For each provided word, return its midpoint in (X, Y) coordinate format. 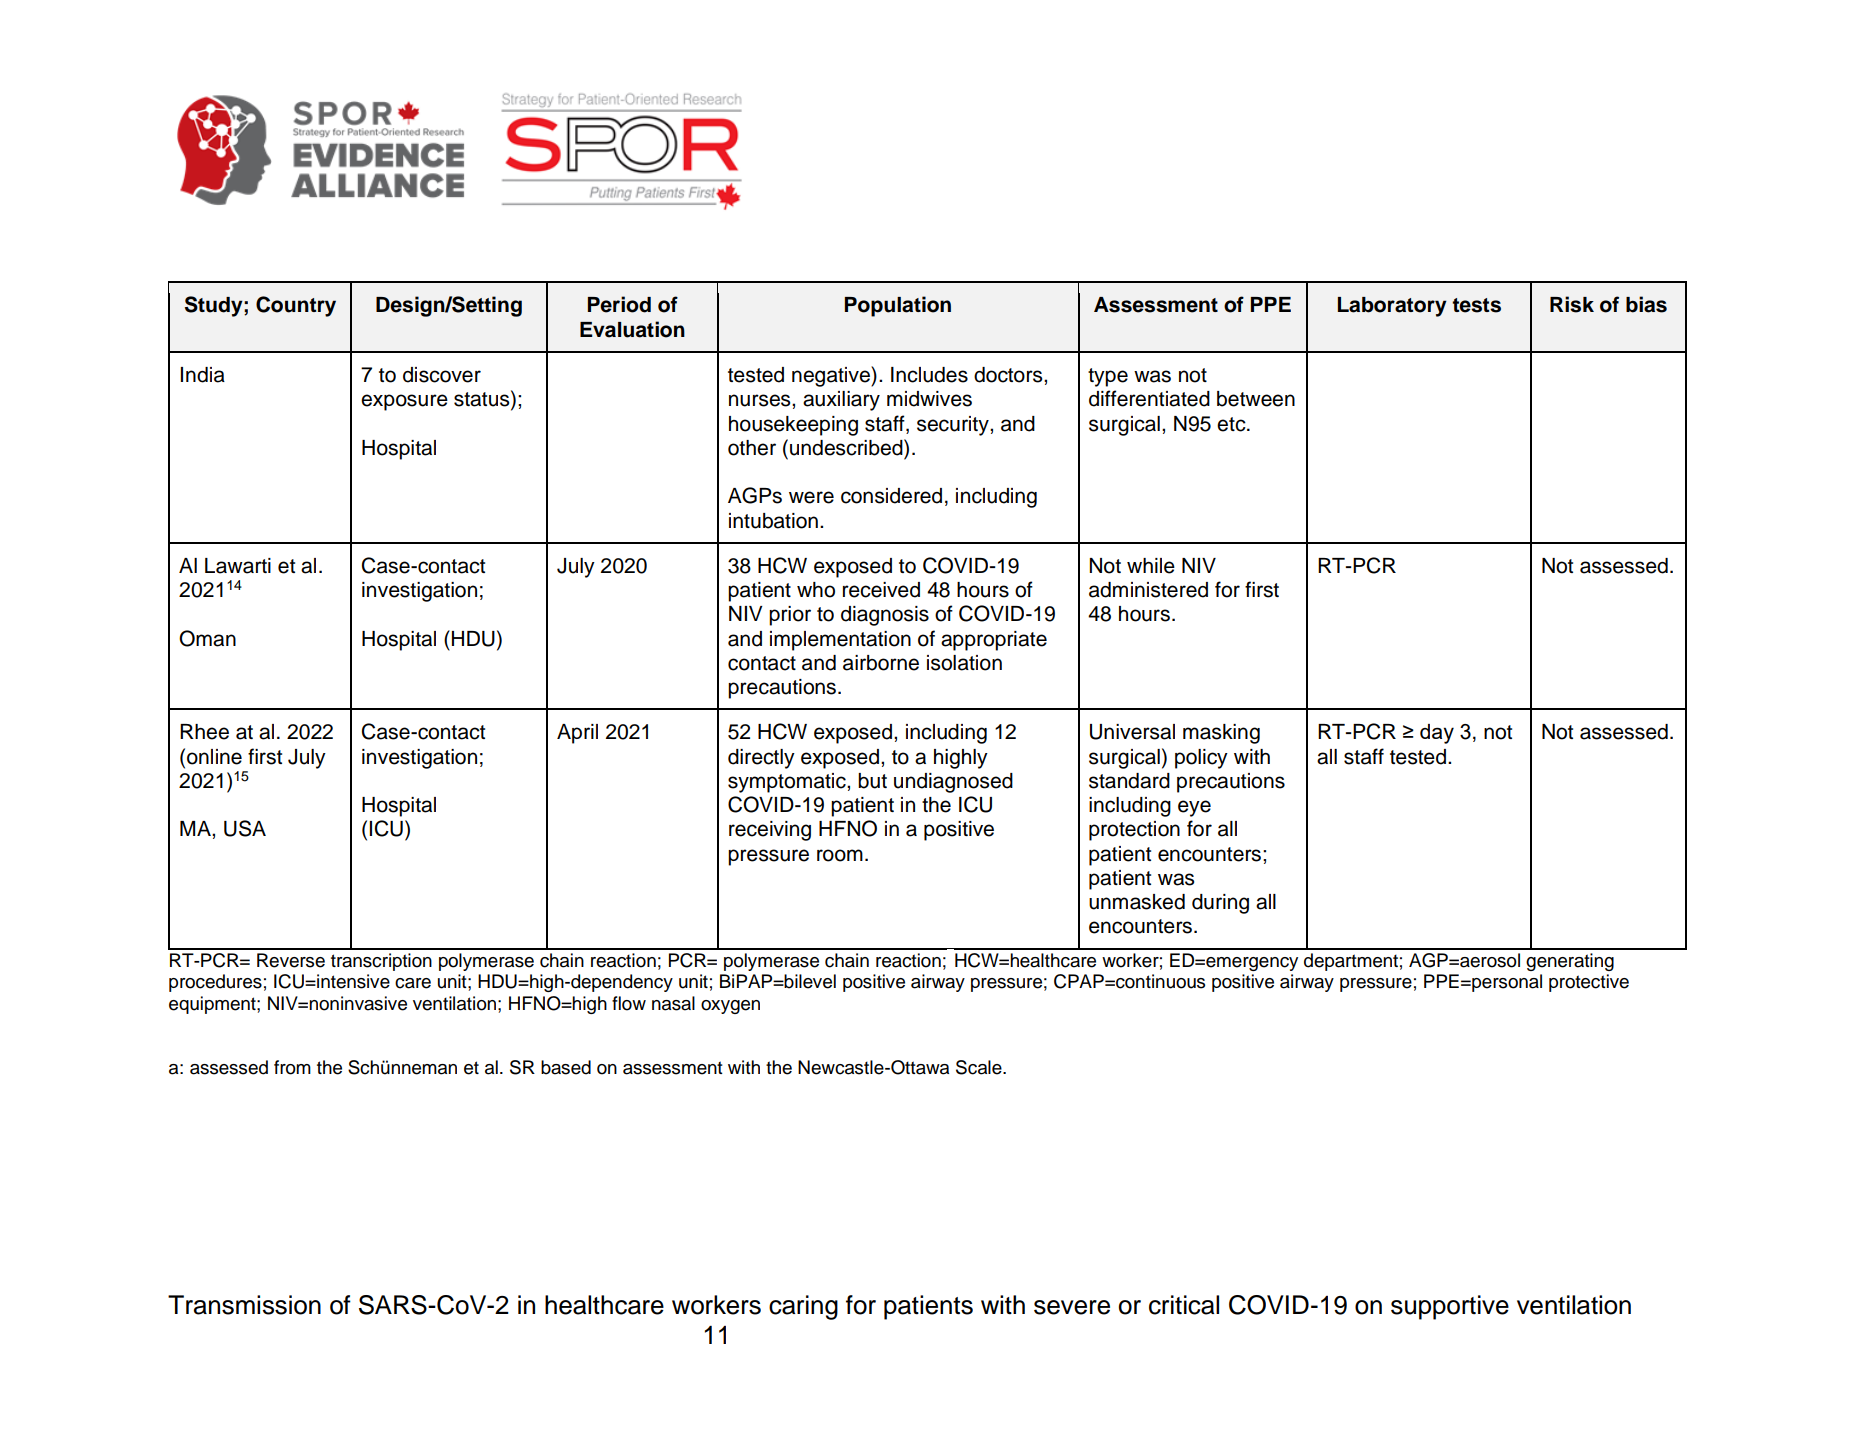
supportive (1450, 1307)
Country (296, 306)
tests (1476, 305)
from (292, 1067)
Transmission (244, 1305)
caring (803, 1307)
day (1437, 734)
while (1151, 566)
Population (898, 306)
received (881, 590)
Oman (207, 638)
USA (245, 828)
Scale (980, 1067)
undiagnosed (953, 783)
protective (1589, 983)
